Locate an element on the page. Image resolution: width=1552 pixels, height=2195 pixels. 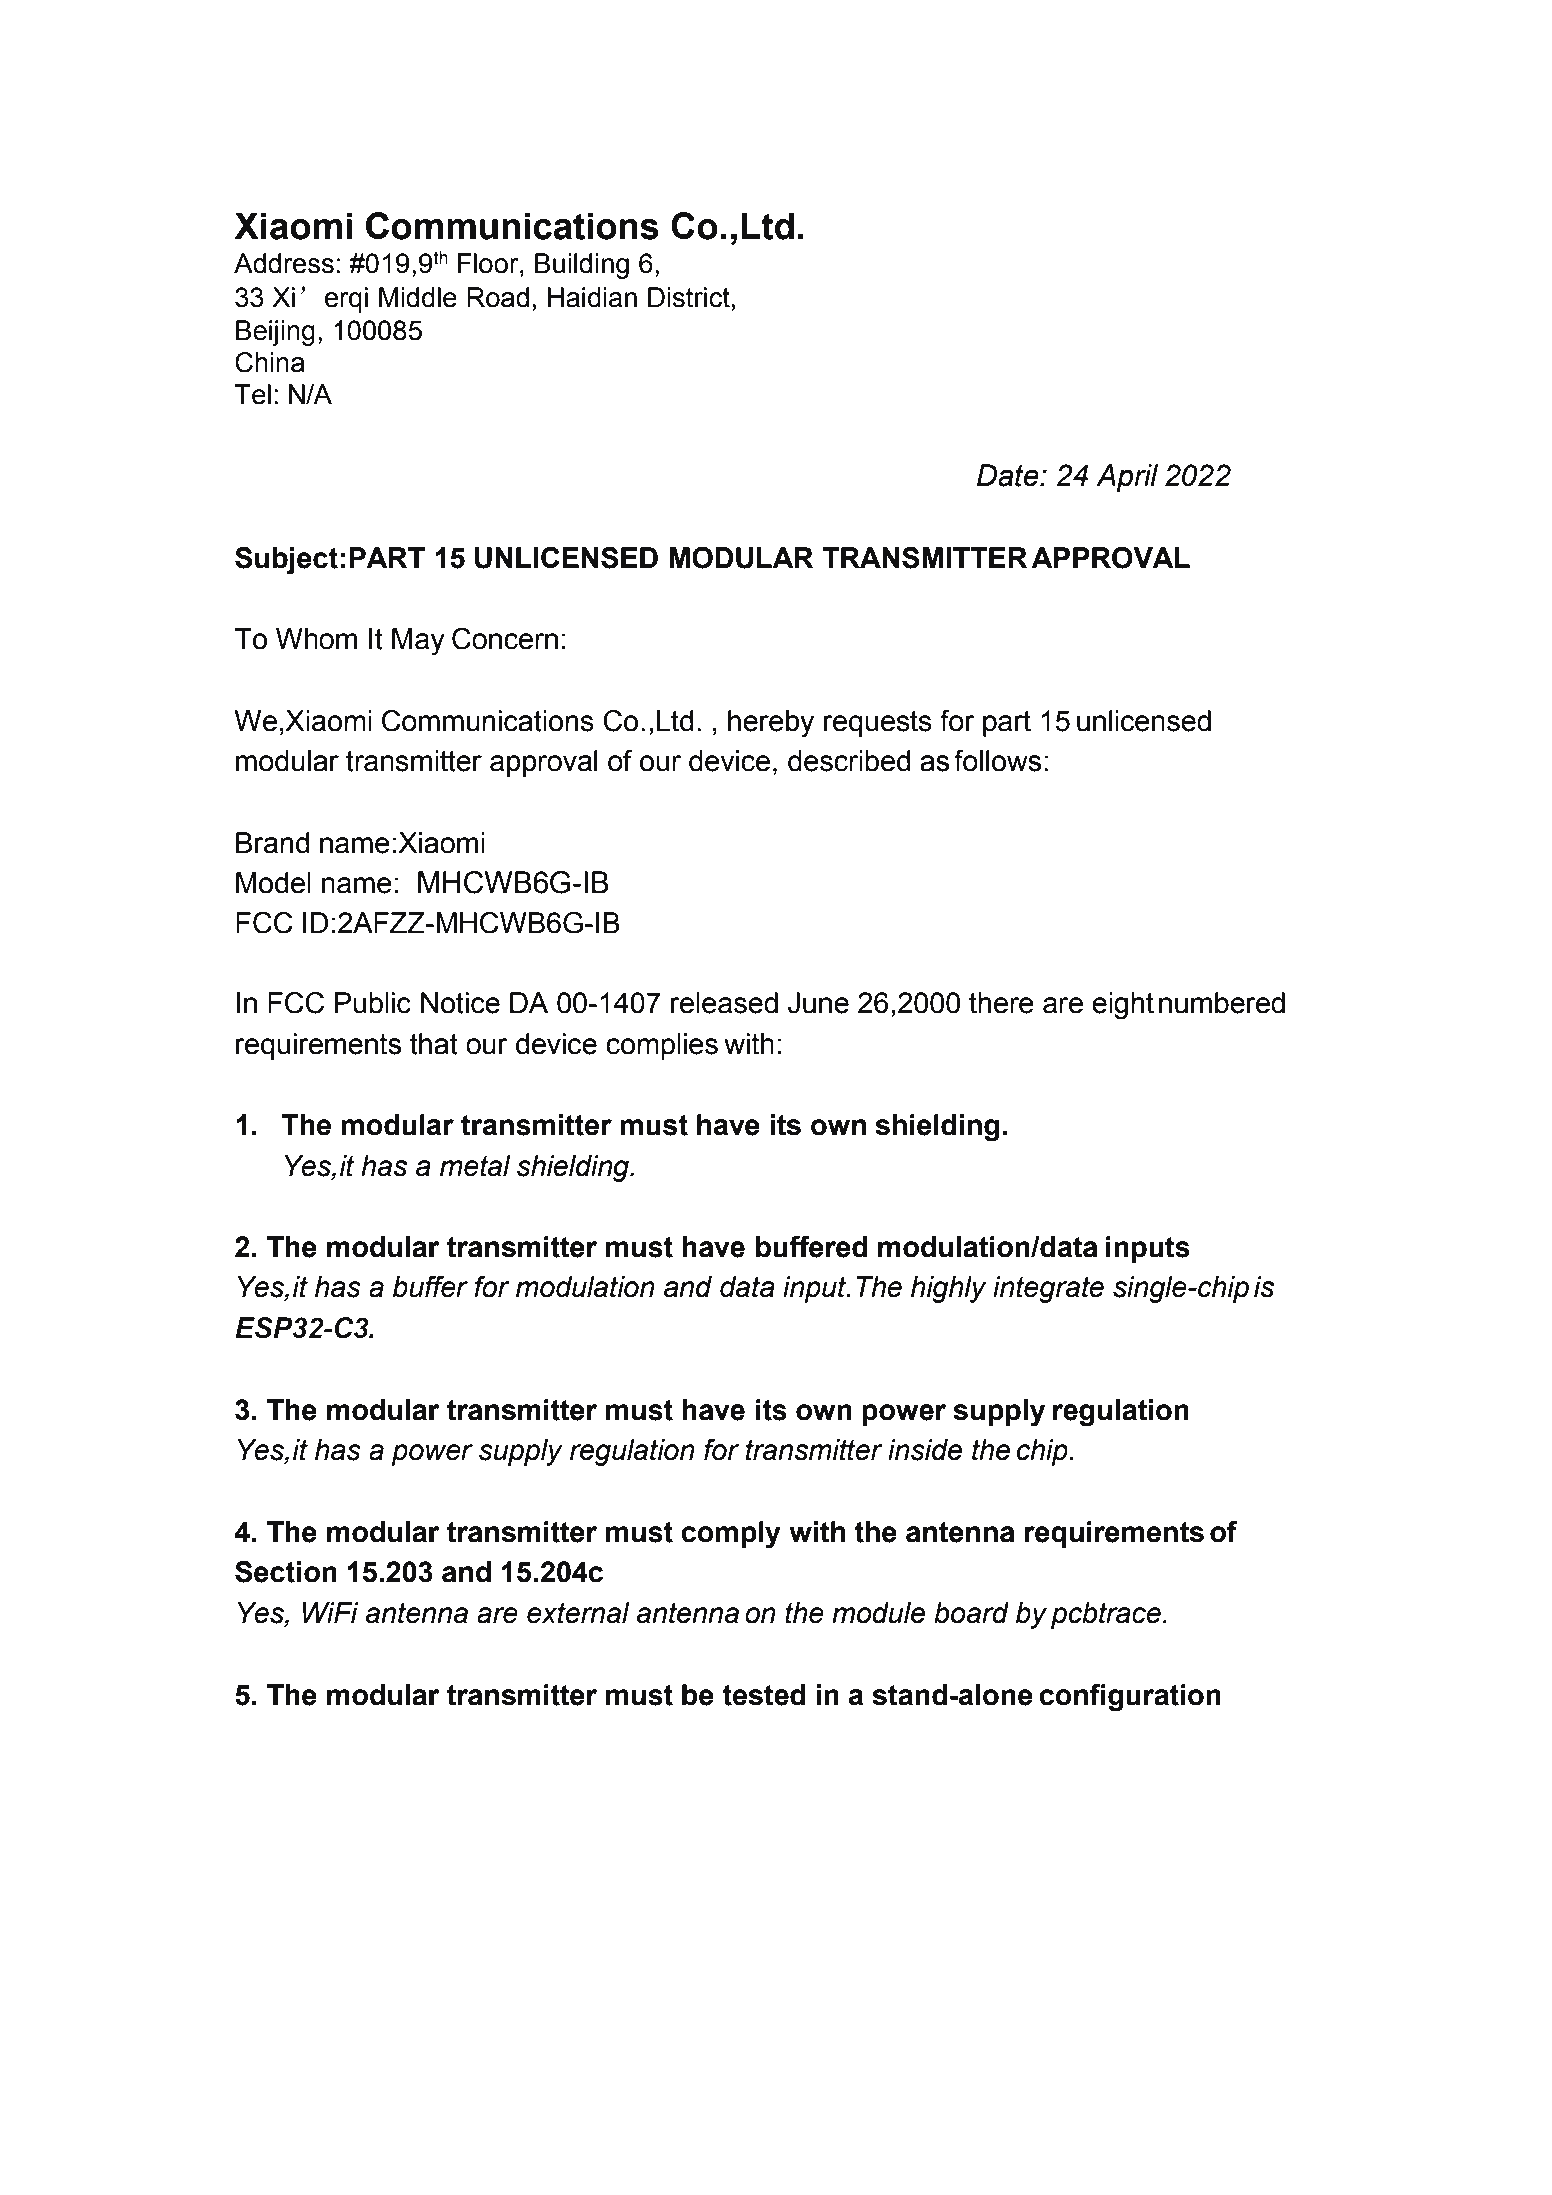
Middle is located at coordinates (418, 297).
